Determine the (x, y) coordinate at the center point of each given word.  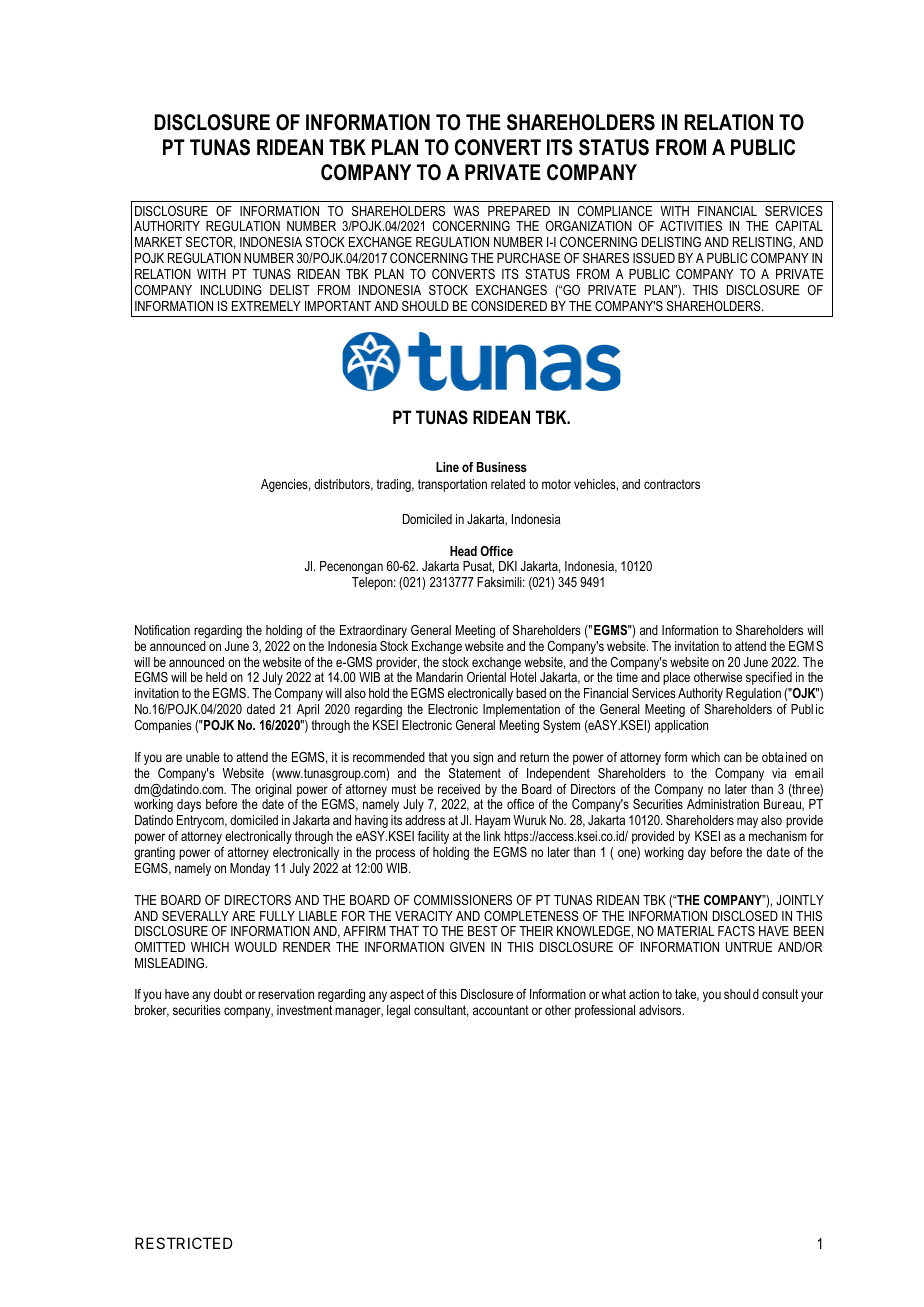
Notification (162, 630)
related (508, 484)
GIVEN (467, 947)
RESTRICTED (184, 1243)
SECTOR (210, 243)
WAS (466, 211)
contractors (672, 484)
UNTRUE (749, 947)
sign (483, 758)
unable (203, 757)
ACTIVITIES (691, 226)
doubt (228, 994)
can (733, 758)
